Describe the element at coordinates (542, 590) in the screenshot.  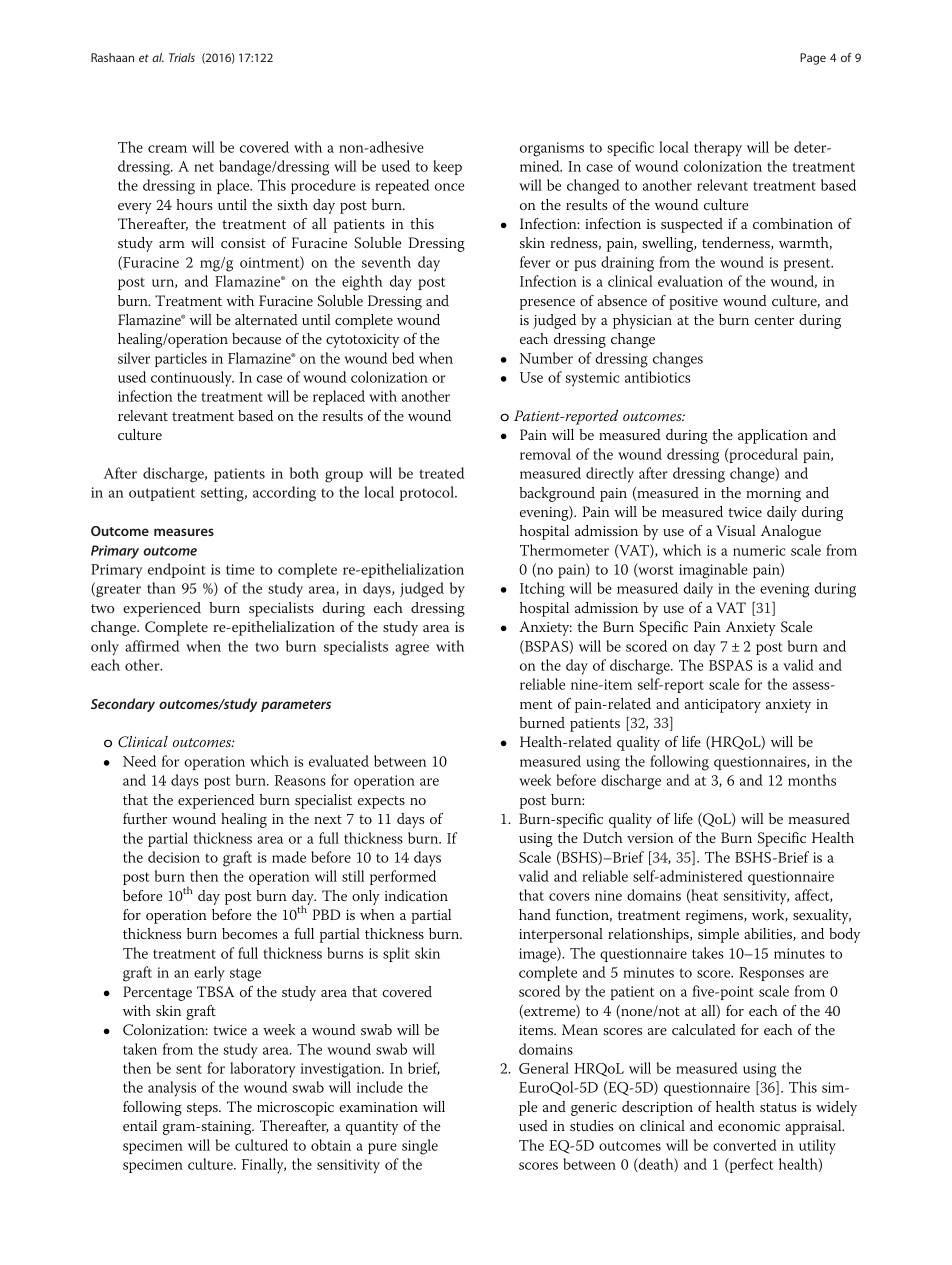
I see `Itching` at that location.
